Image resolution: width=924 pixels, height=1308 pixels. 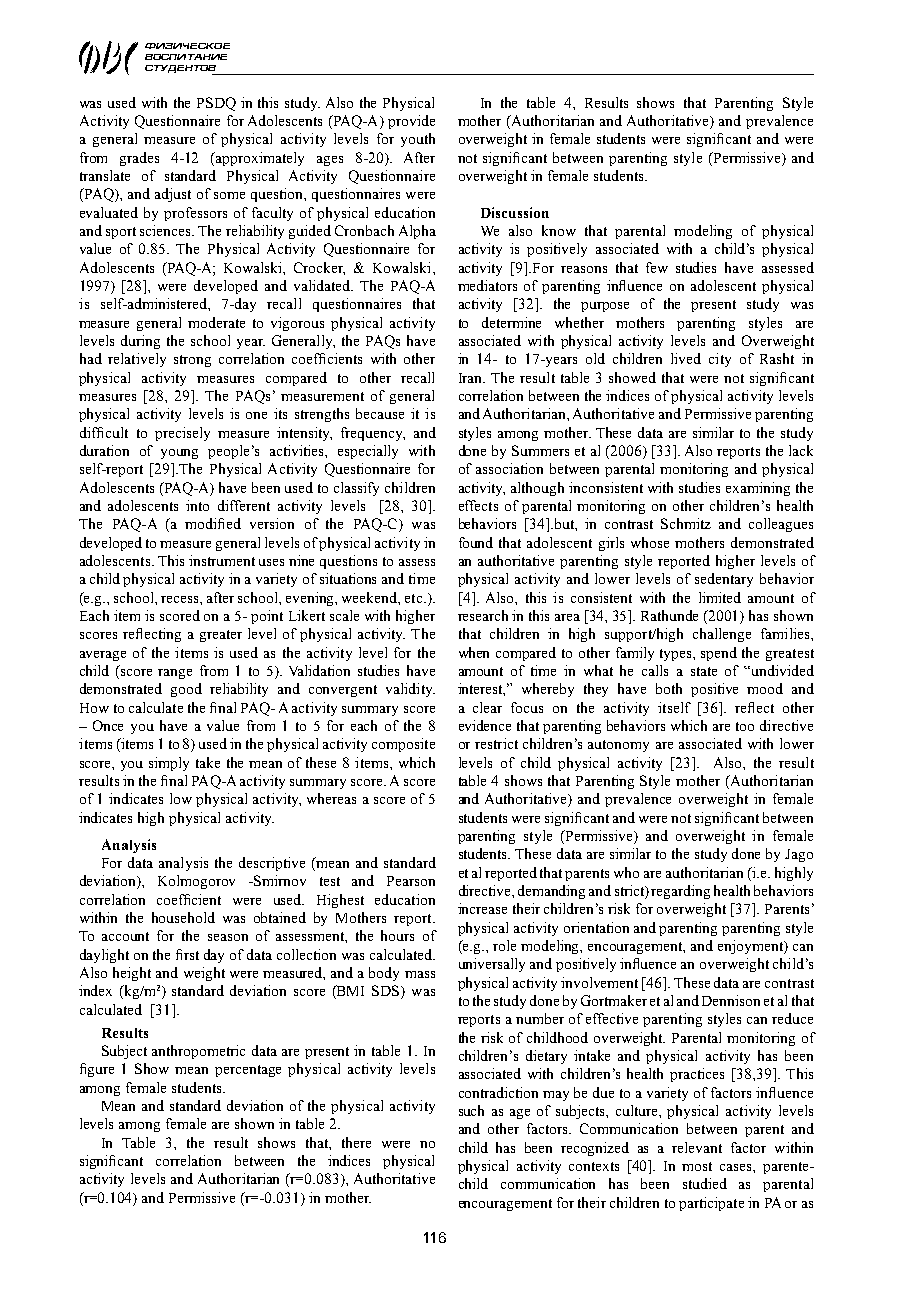 What do you see at coordinates (471, 1110) in the image?
I see `such` at bounding box center [471, 1110].
